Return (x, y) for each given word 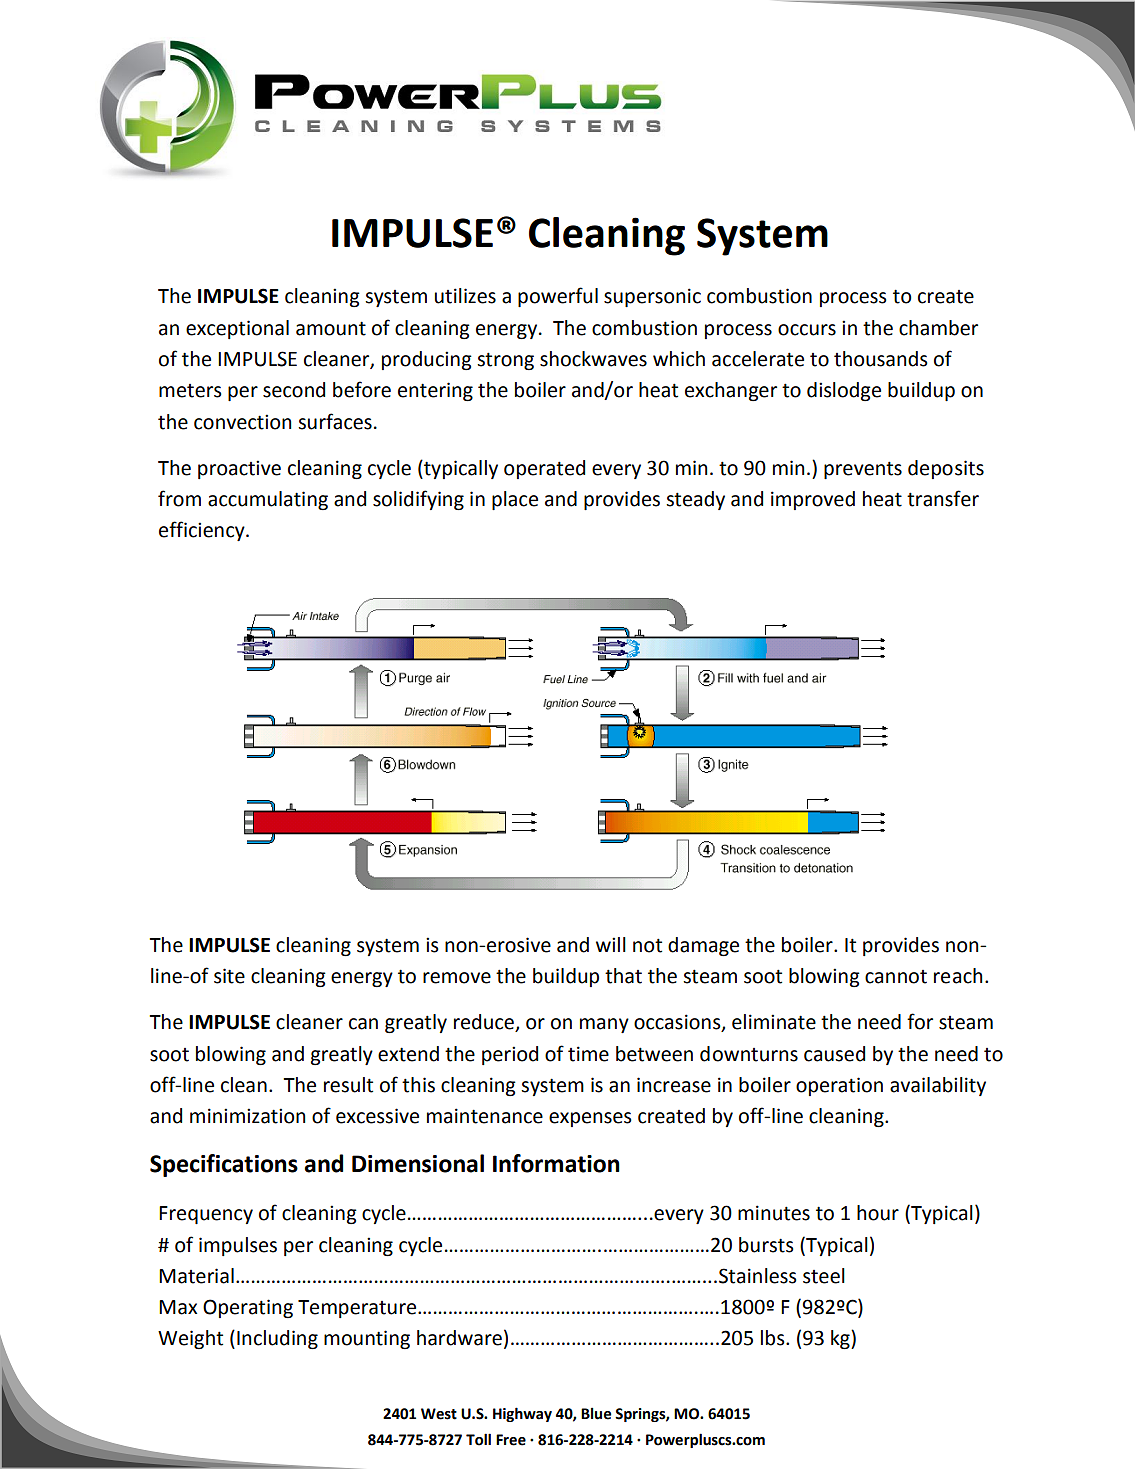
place (515, 500)
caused (834, 1054)
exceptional (237, 329)
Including (277, 1339)
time (588, 1054)
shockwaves (593, 359)
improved (813, 500)
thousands (881, 359)
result (348, 1085)
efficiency (203, 531)
